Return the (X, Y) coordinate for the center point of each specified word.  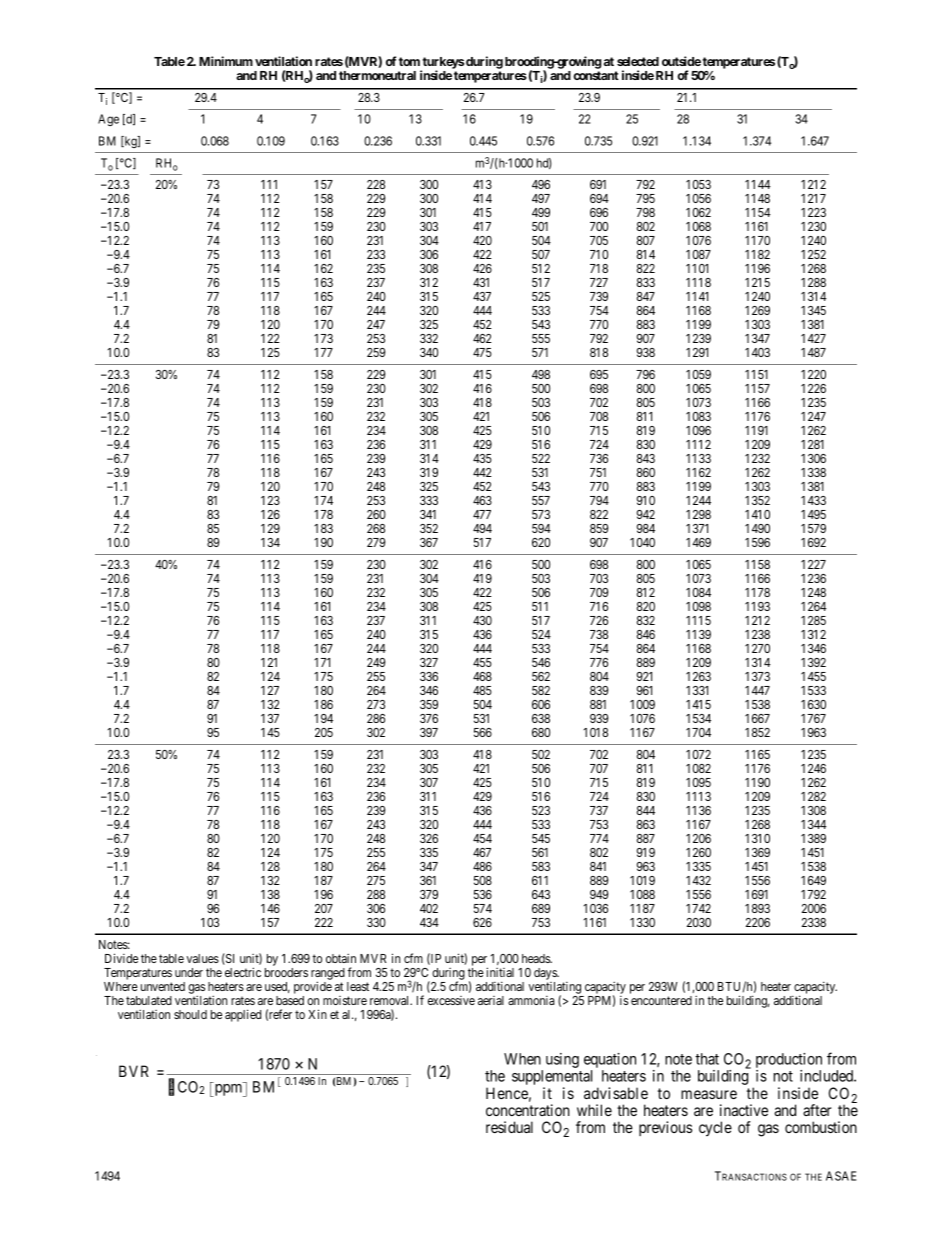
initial (500, 972)
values (203, 958)
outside (681, 61)
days (546, 974)
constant (596, 75)
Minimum (226, 61)
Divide (121, 958)
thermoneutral (377, 75)
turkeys (442, 64)
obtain (341, 958)
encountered (661, 1000)
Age (108, 120)
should (190, 1014)
